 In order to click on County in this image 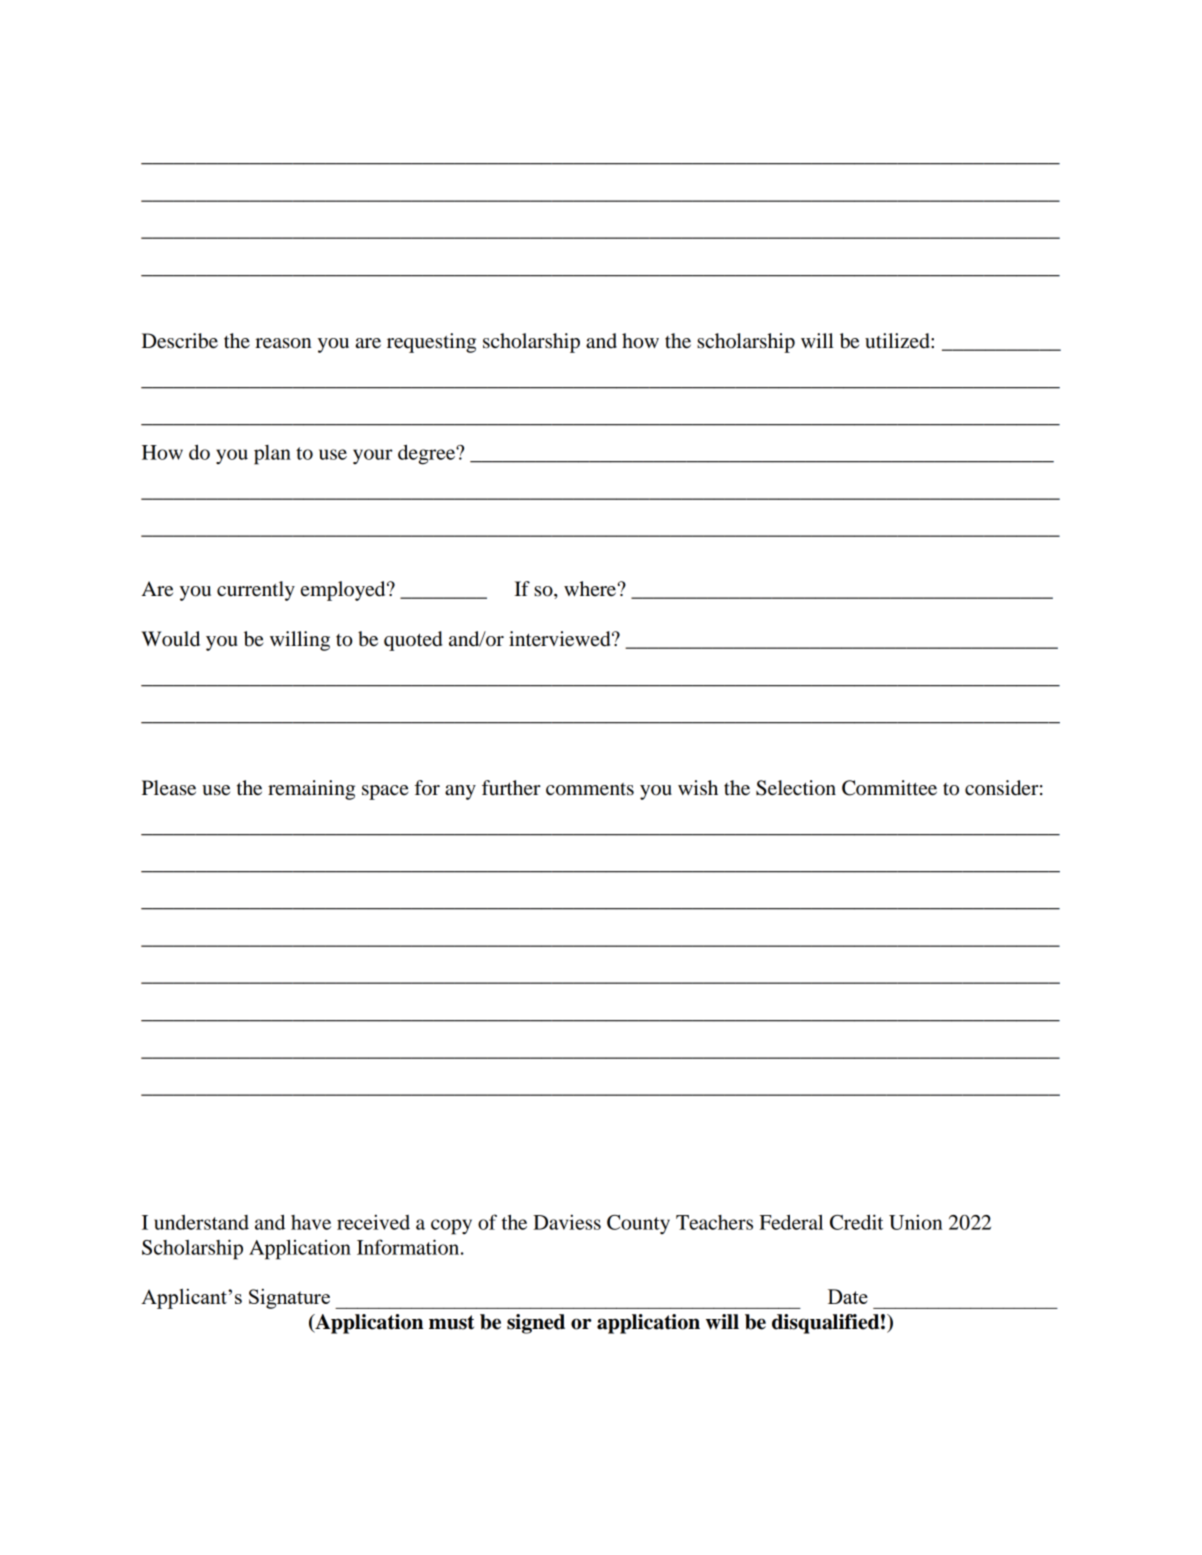, I will do `click(638, 1224)`.
